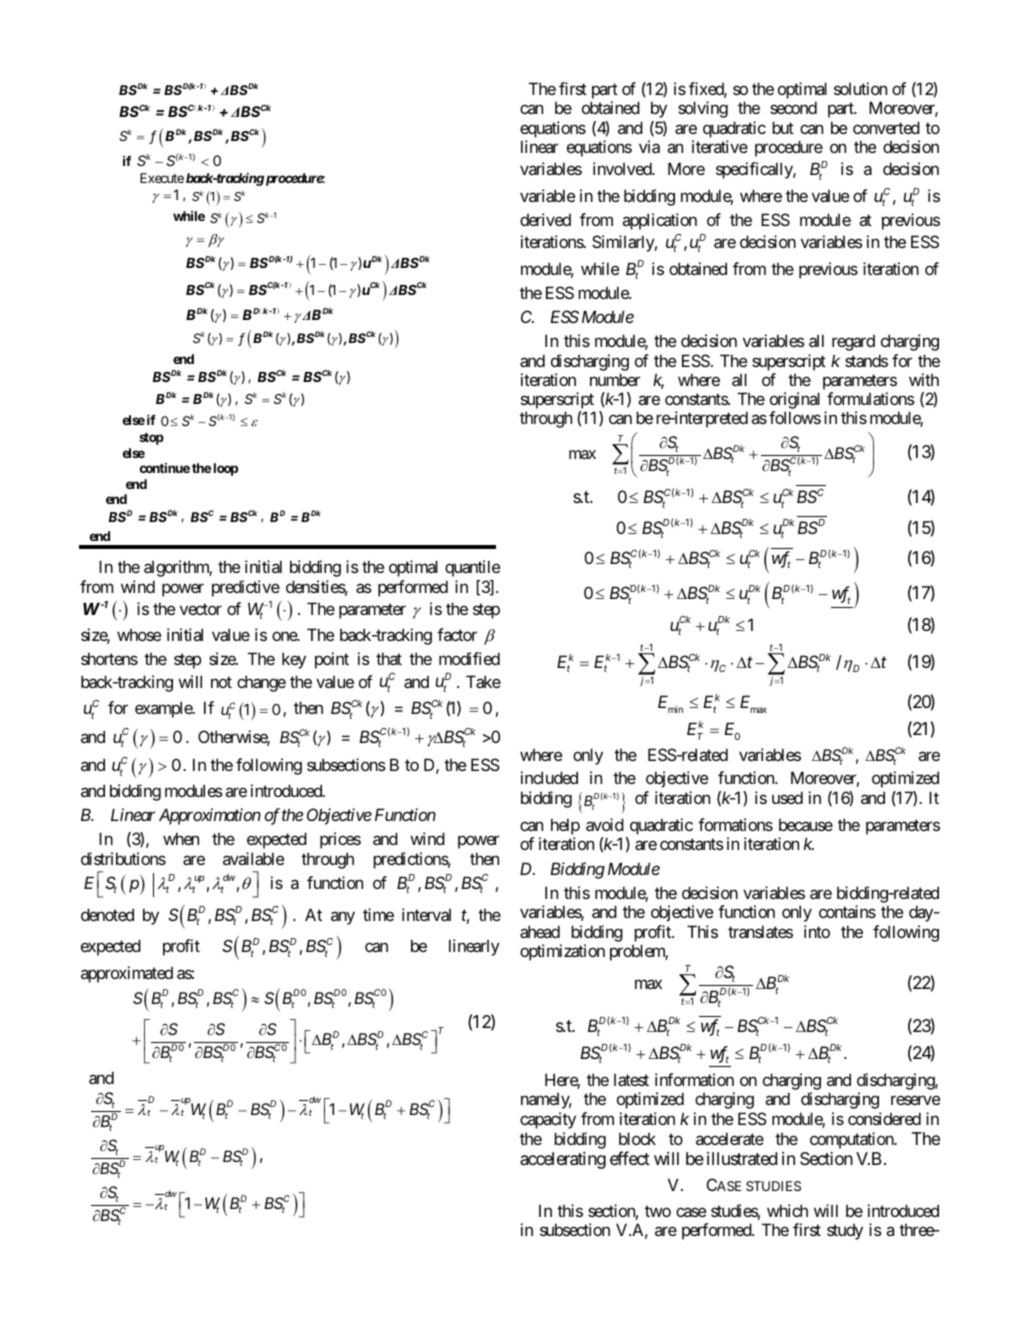 This screenshot has width=1026, height=1328. I want to click on Execute, so click(162, 178).
